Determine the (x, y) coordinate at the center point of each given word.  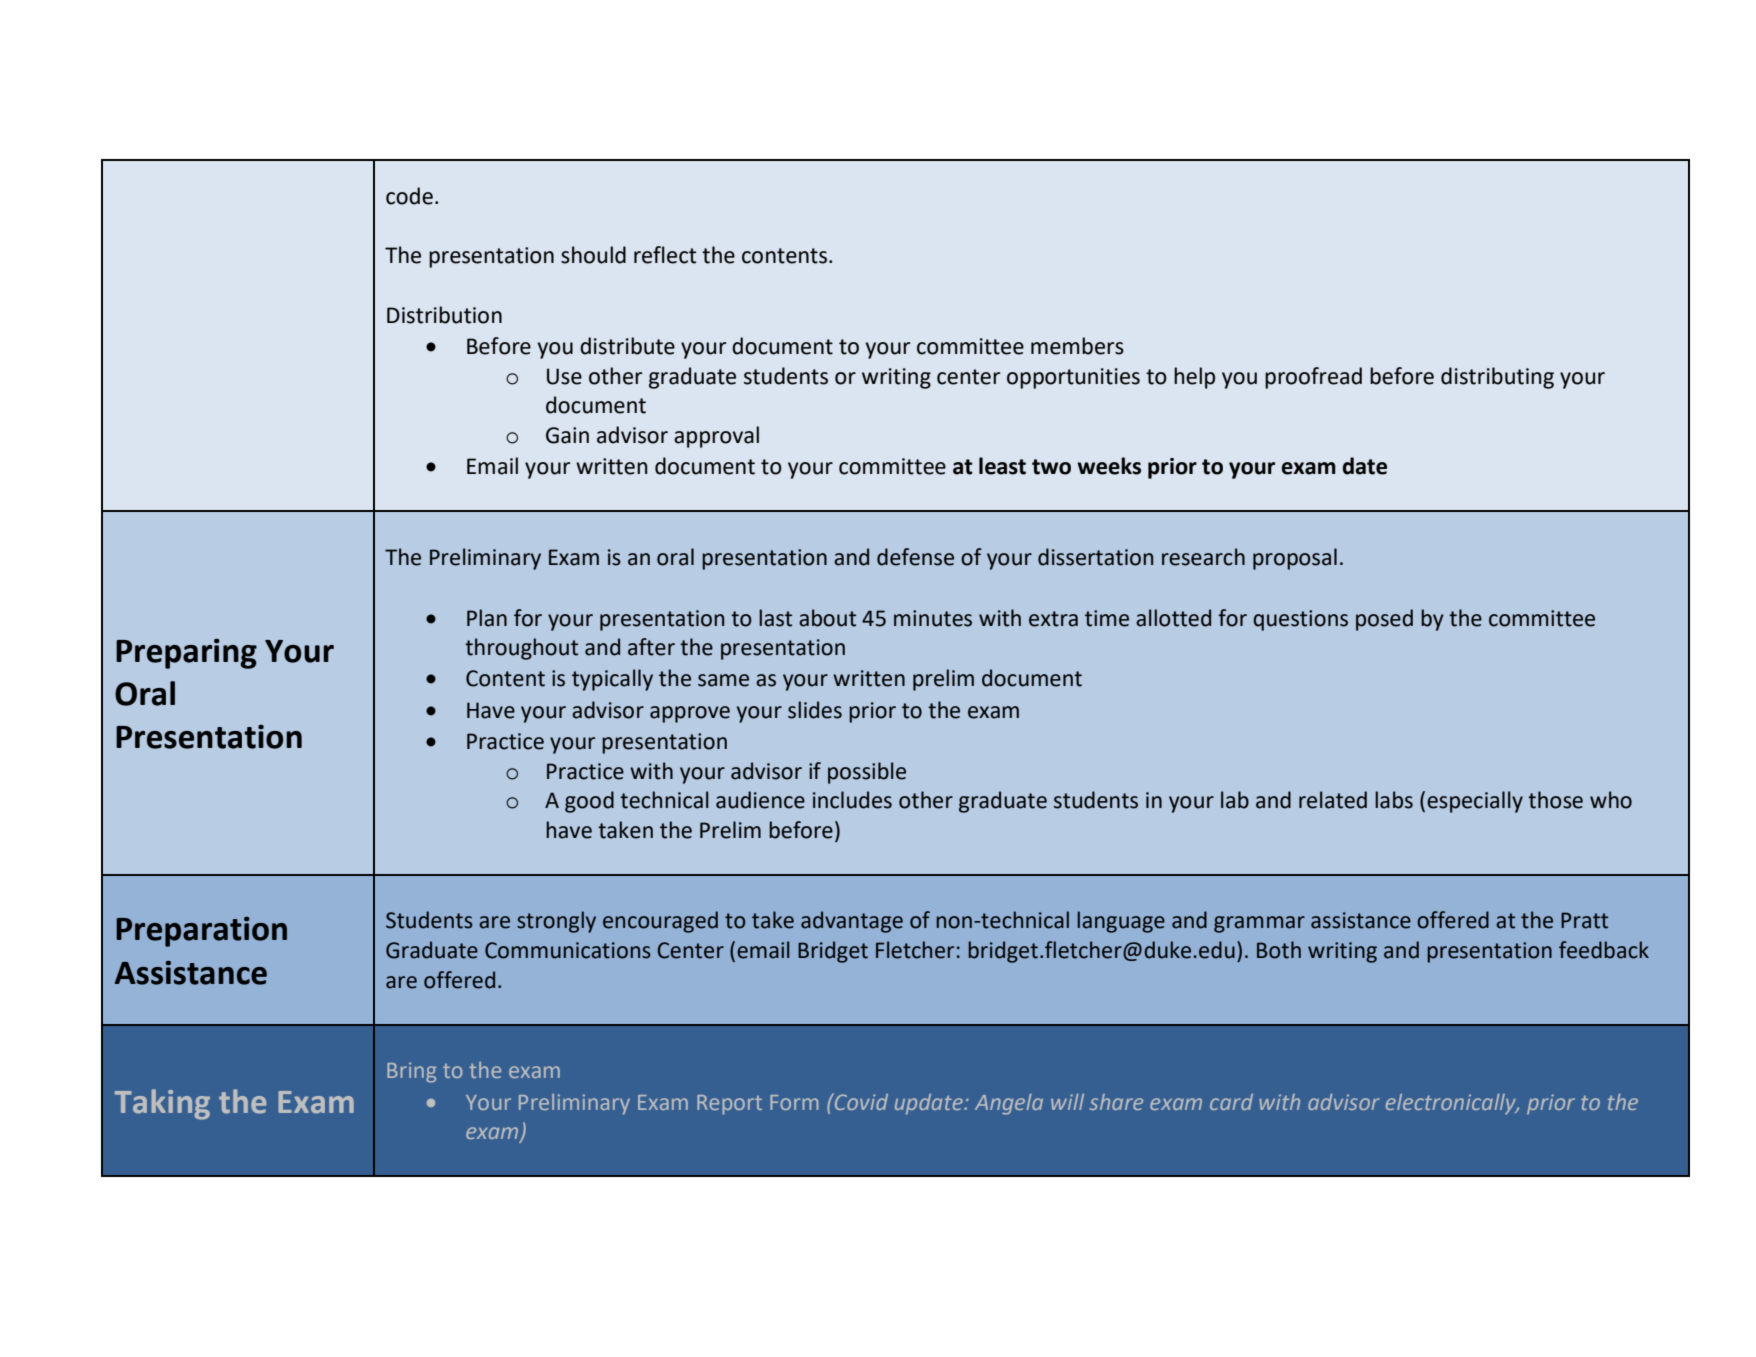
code (409, 196)
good (589, 802)
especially (1475, 802)
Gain (567, 435)
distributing (1497, 378)
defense (915, 557)
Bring (411, 1072)
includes (852, 800)
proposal (1295, 559)
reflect (665, 255)
